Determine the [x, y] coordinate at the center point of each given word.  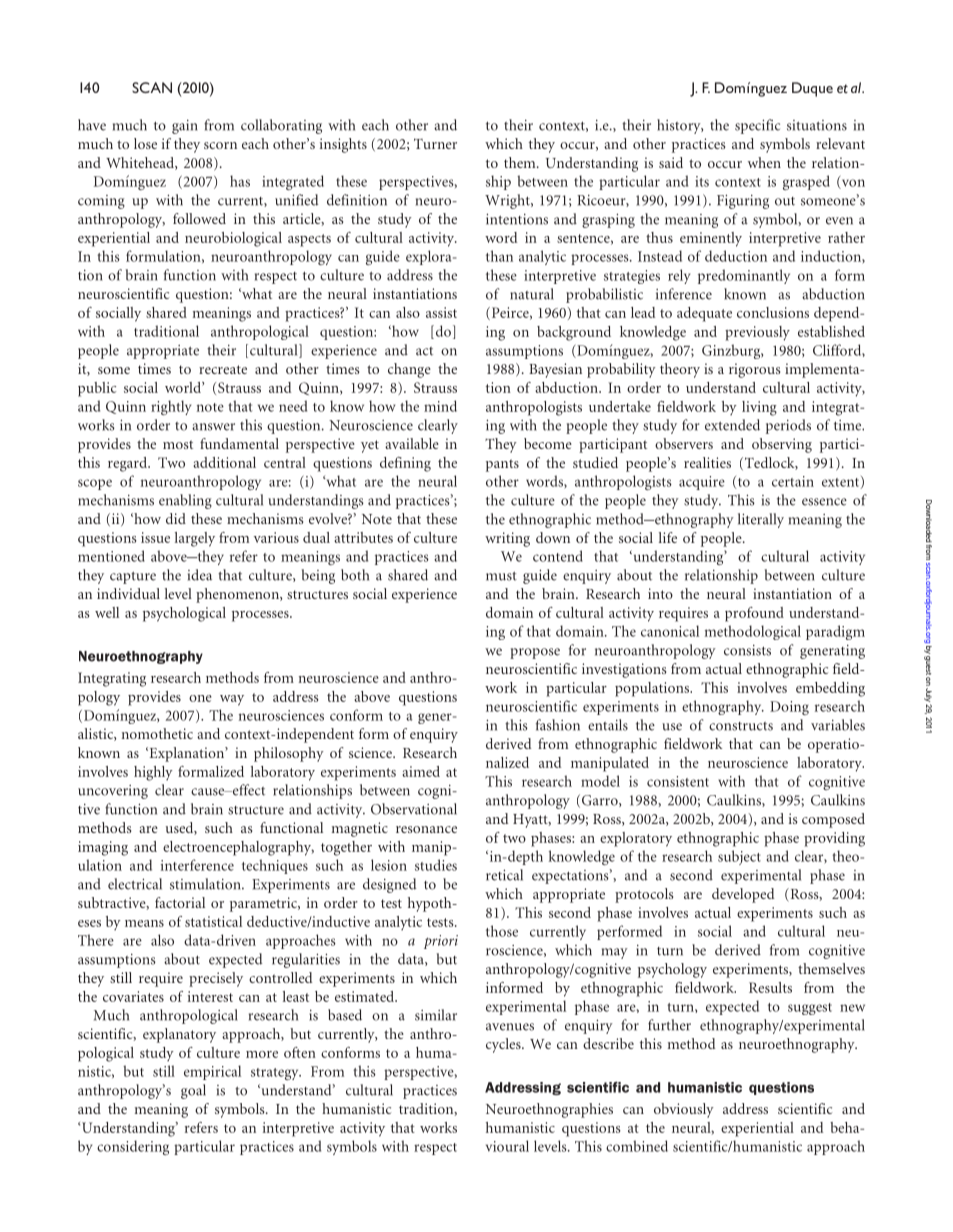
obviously [684, 1110]
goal [193, 1091]
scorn [220, 145]
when [764, 162]
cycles [504, 1045]
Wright [508, 201]
